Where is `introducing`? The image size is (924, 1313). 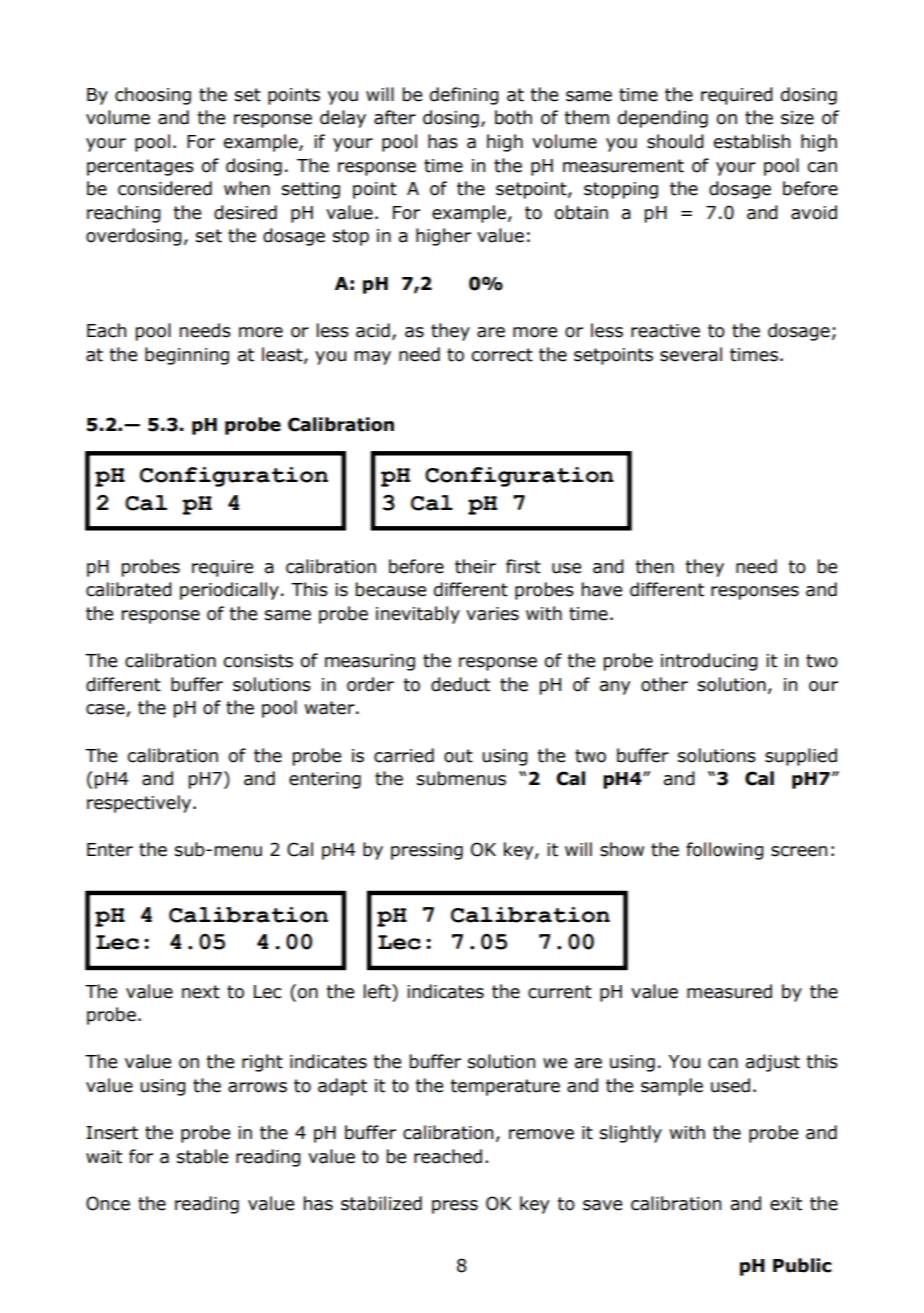 introducing is located at coordinates (709, 662).
